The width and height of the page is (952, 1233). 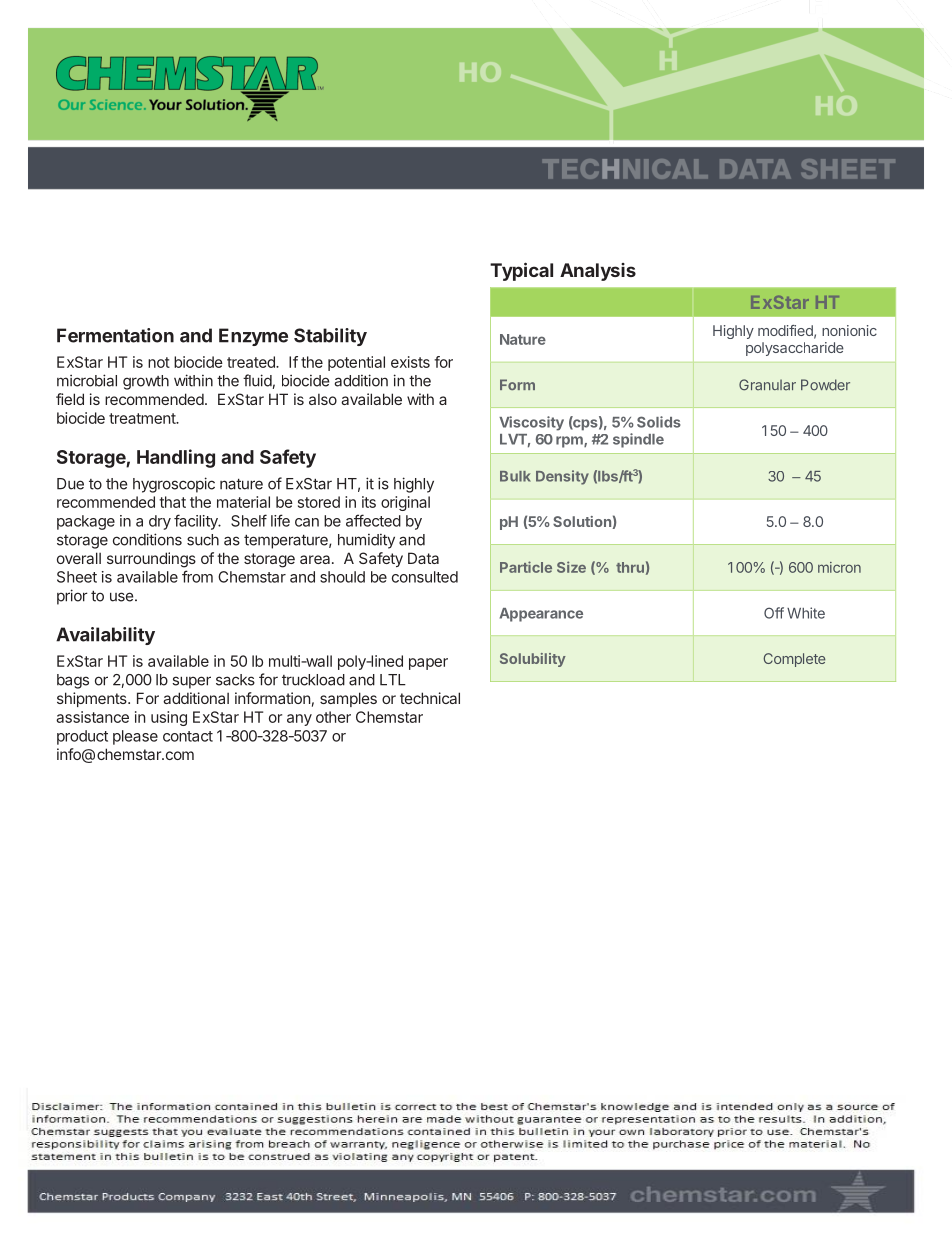 I want to click on Analysis, so click(x=598, y=272).
